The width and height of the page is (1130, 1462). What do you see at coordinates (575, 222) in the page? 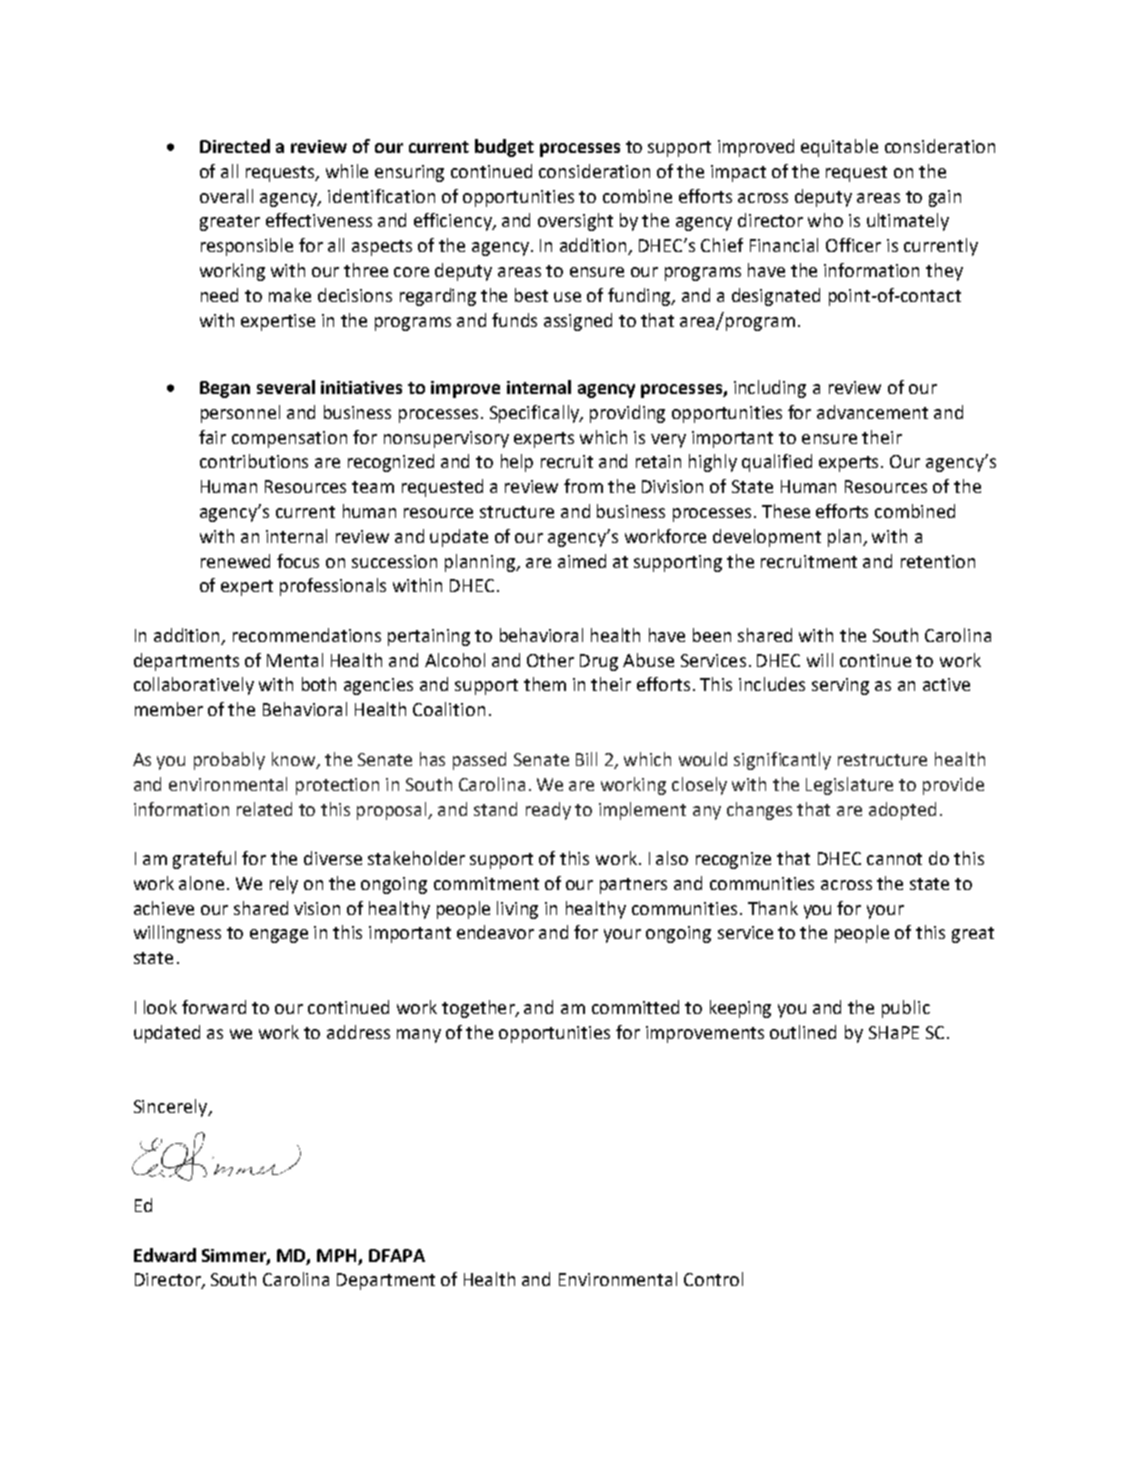
I see `oversight` at bounding box center [575, 222].
